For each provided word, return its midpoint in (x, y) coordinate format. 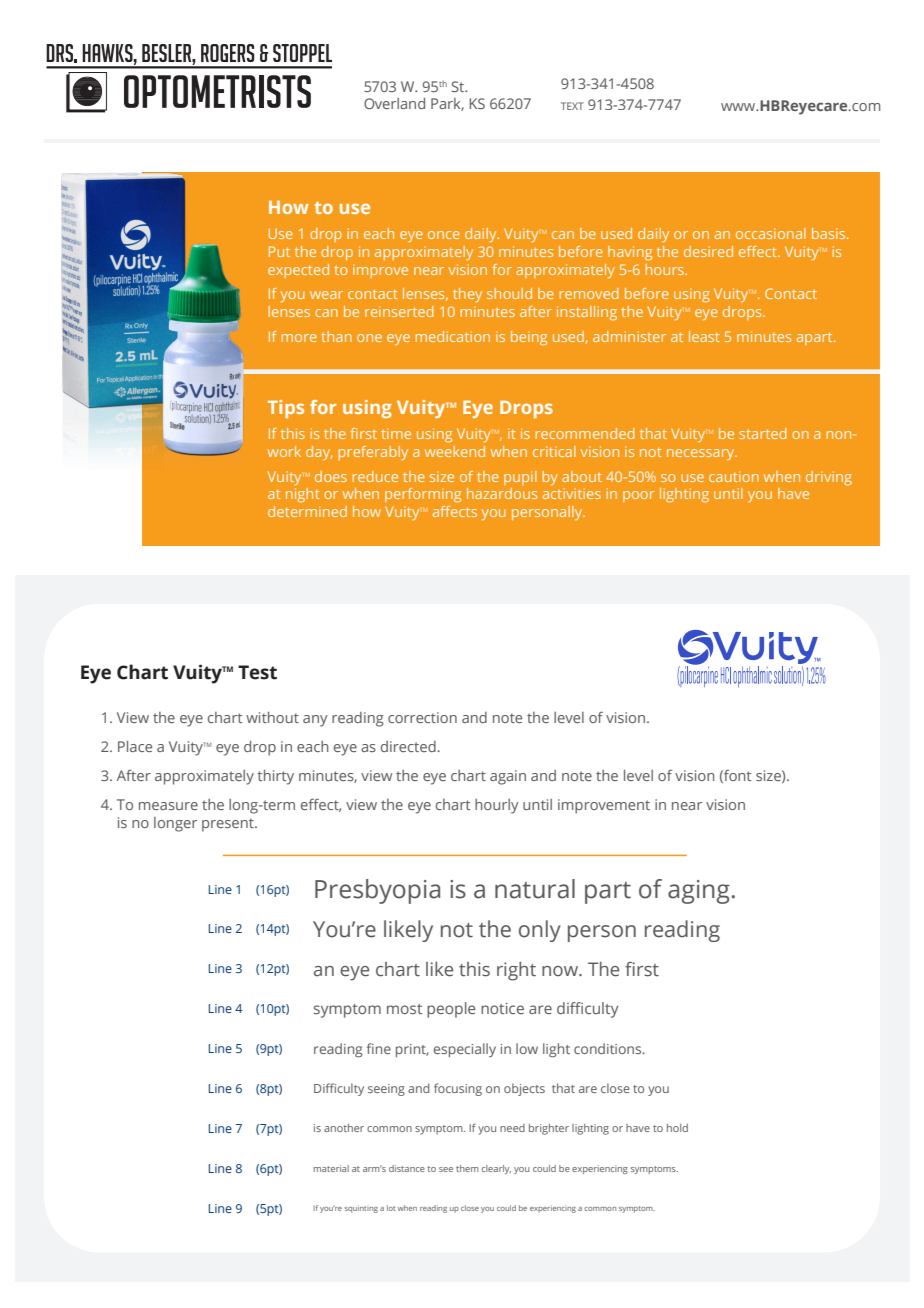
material (331, 1168)
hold (677, 1128)
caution (734, 476)
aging (699, 892)
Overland (394, 103)
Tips (286, 409)
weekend (455, 451)
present (229, 825)
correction (422, 717)
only (540, 931)
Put (279, 251)
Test (257, 672)
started (763, 433)
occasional (771, 233)
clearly (496, 1169)
